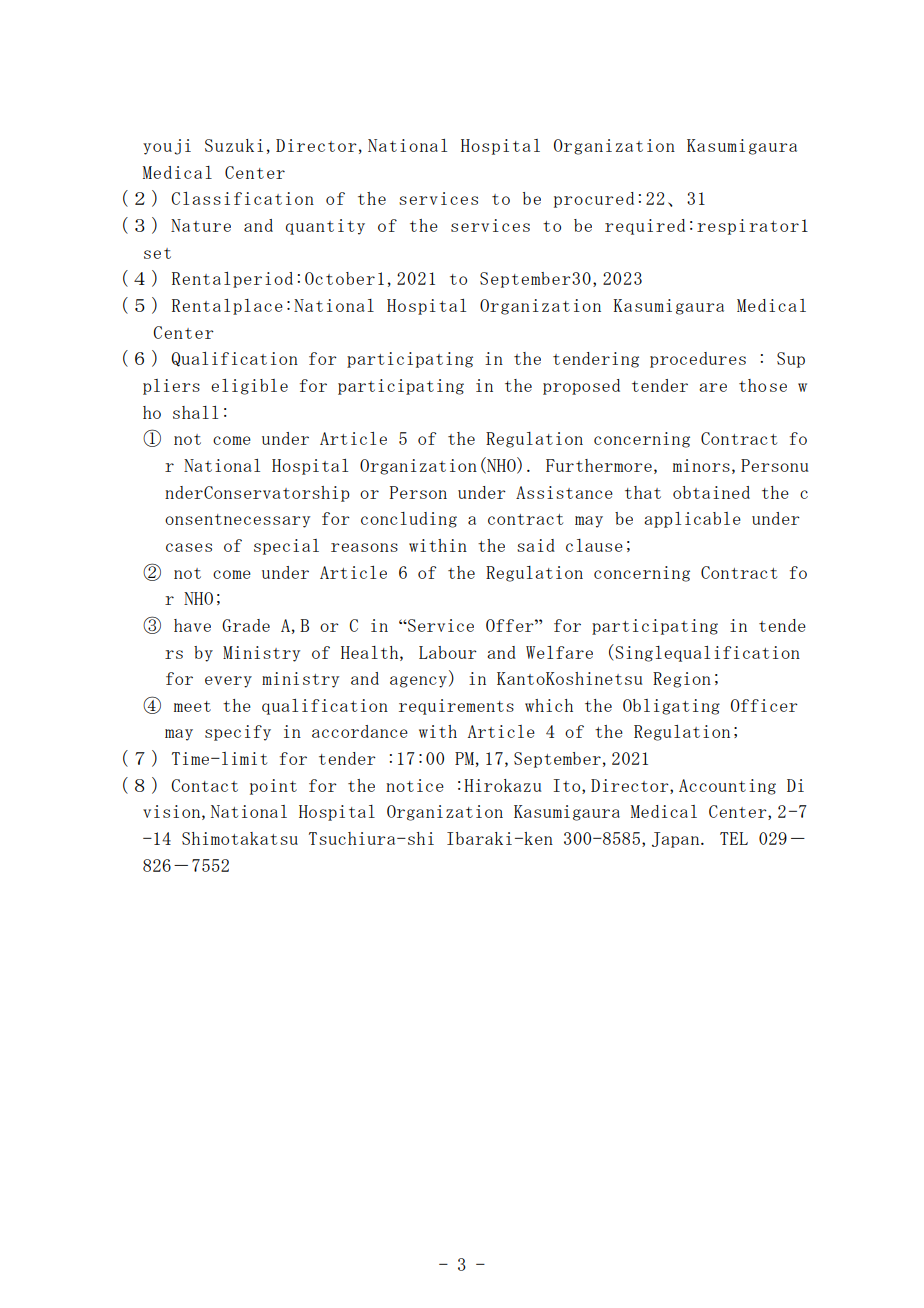  I want to click on quantity, so click(325, 227).
